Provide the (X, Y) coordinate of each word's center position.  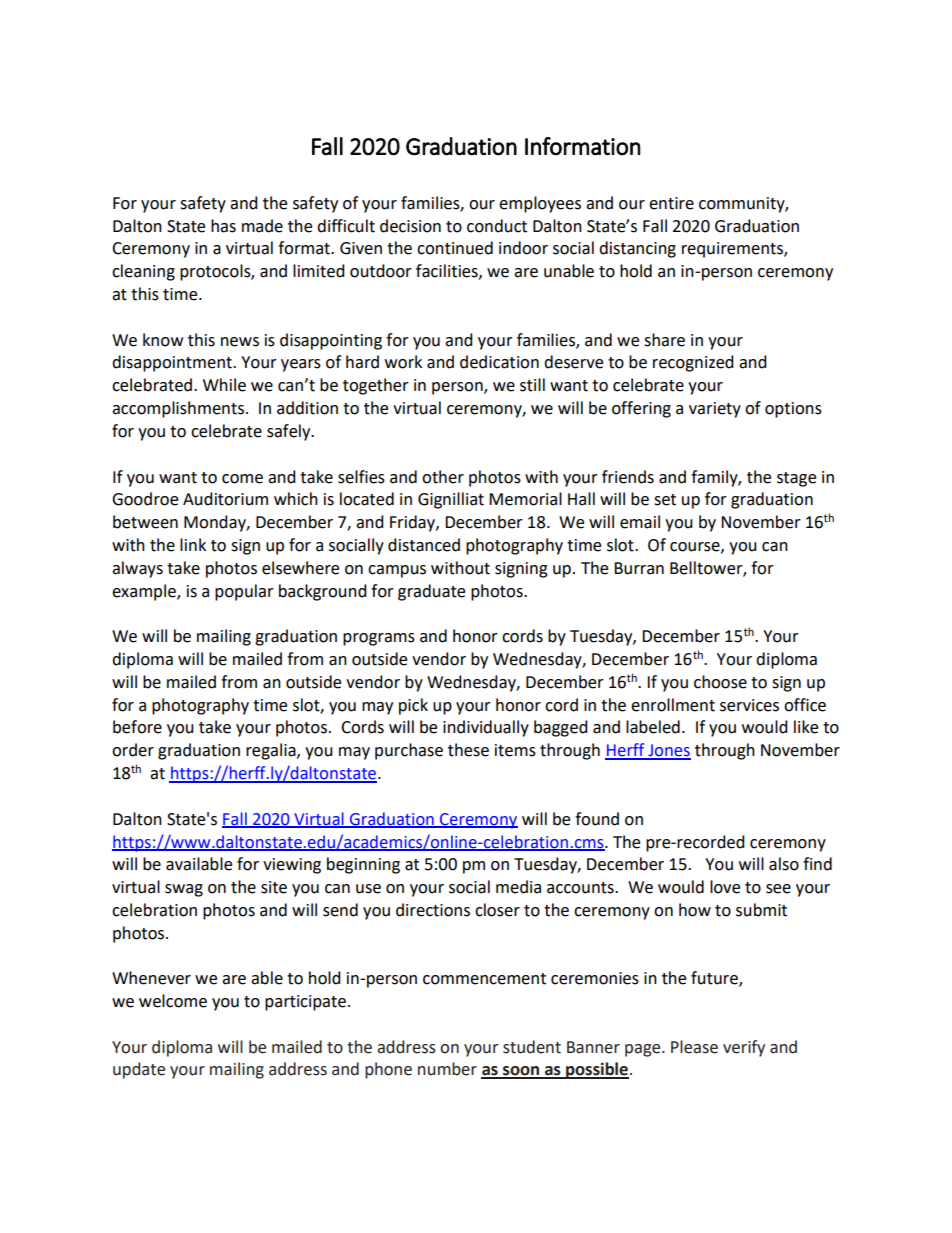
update (139, 1070)
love (725, 887)
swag (184, 890)
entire (671, 203)
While (224, 385)
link (193, 544)
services (749, 705)
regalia (272, 751)
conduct (497, 226)
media (518, 887)
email (640, 522)
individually (486, 728)
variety (715, 410)
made (262, 226)
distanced (424, 545)
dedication (499, 362)
